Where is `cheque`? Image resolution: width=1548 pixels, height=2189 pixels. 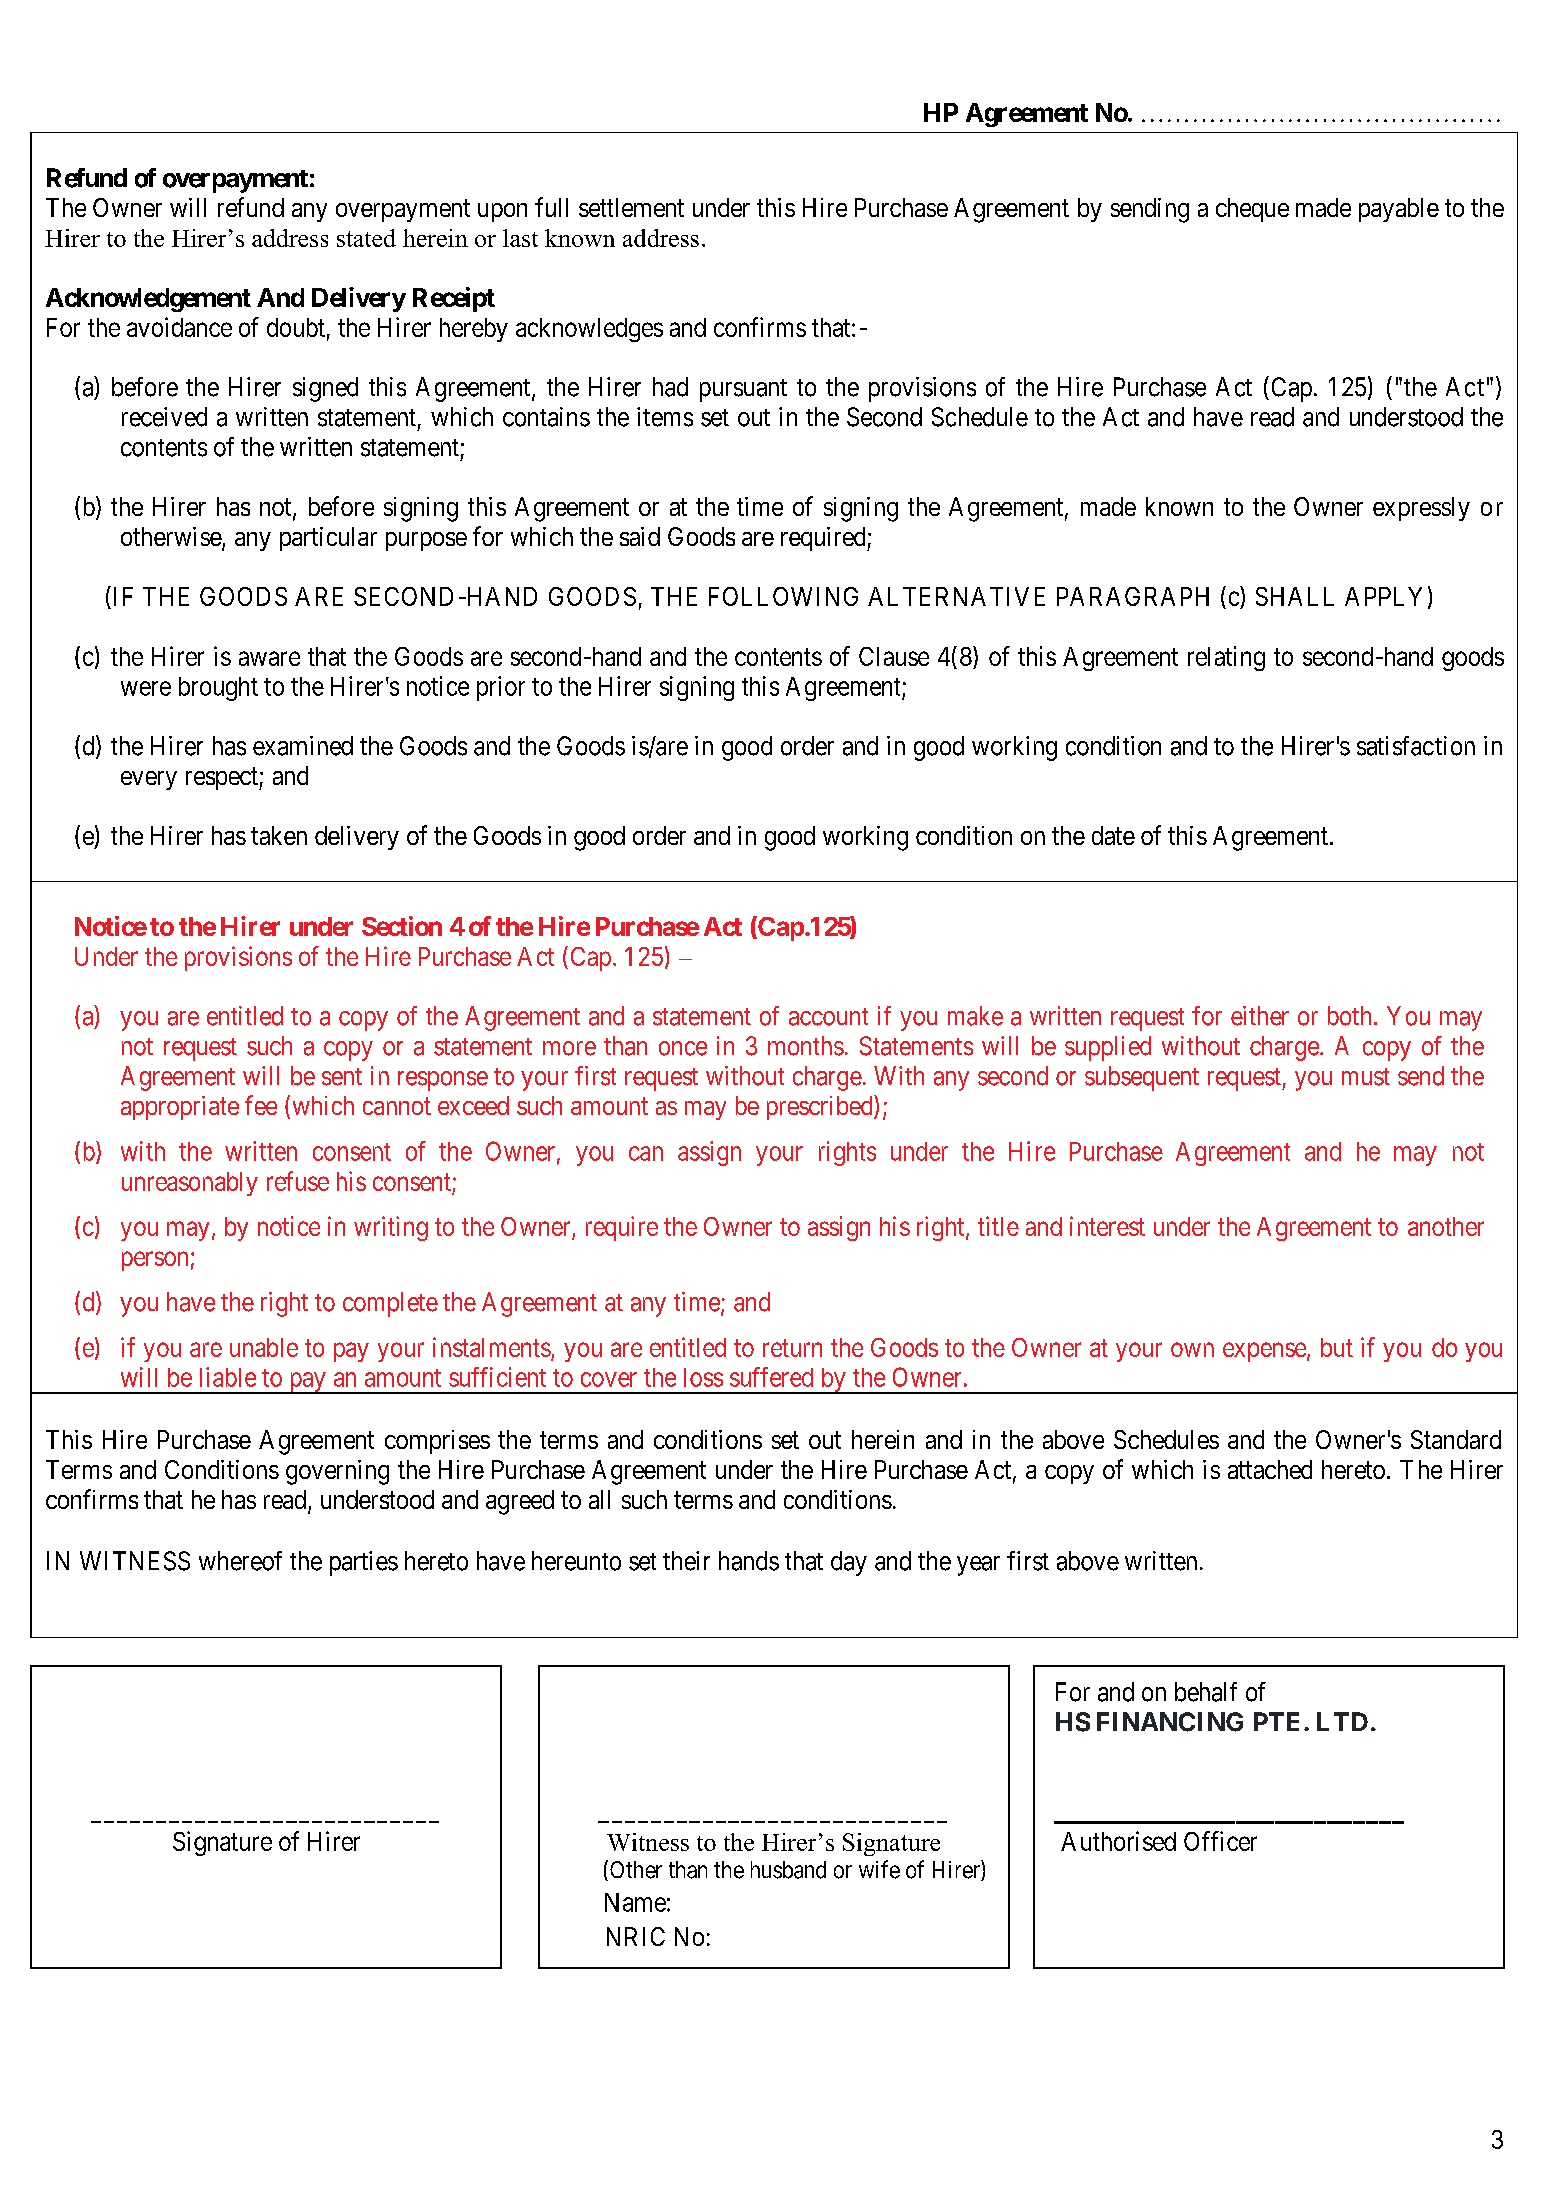
cheque is located at coordinates (1252, 210).
